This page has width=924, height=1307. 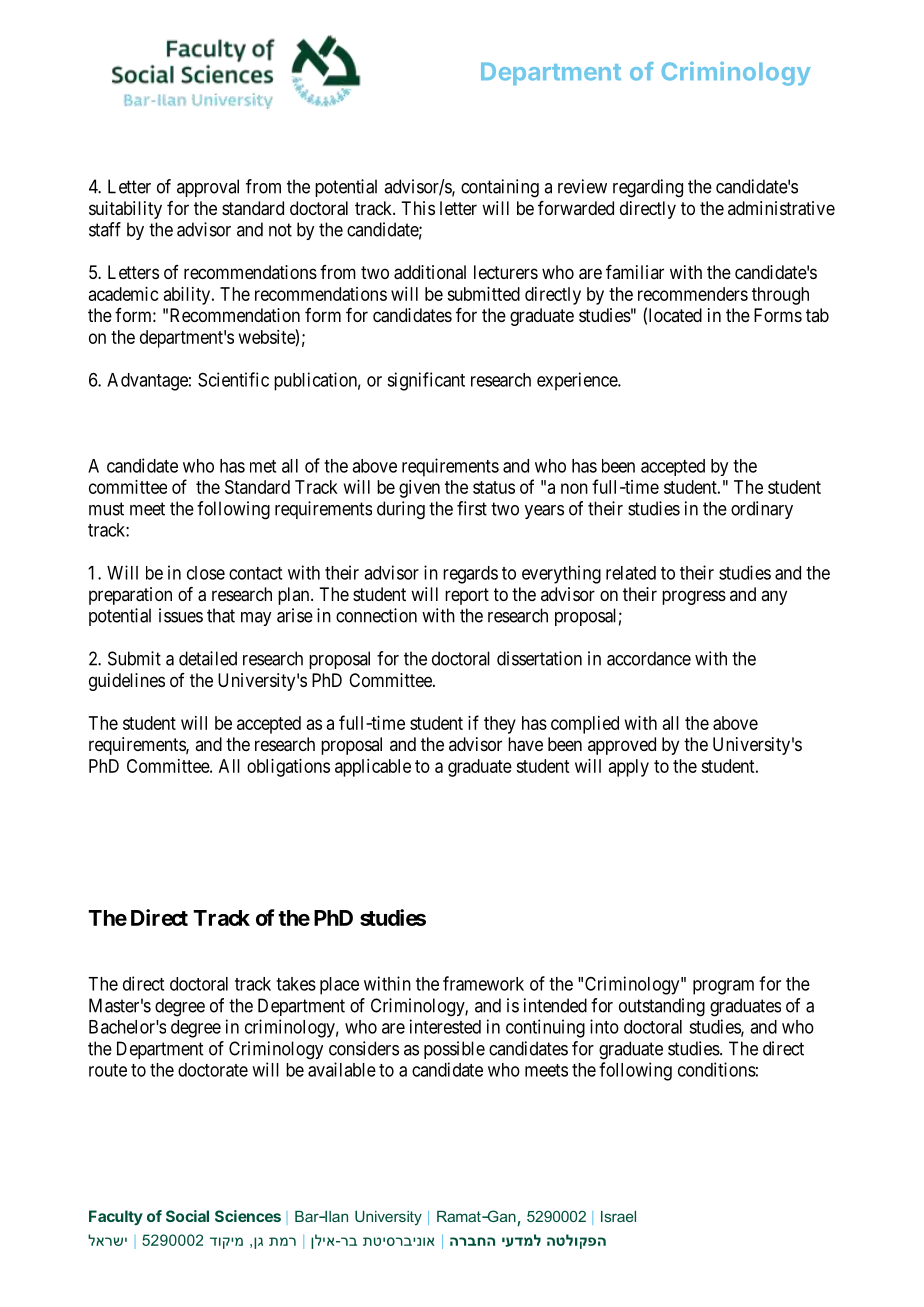 What do you see at coordinates (454, 1050) in the page?
I see `possible` at bounding box center [454, 1050].
